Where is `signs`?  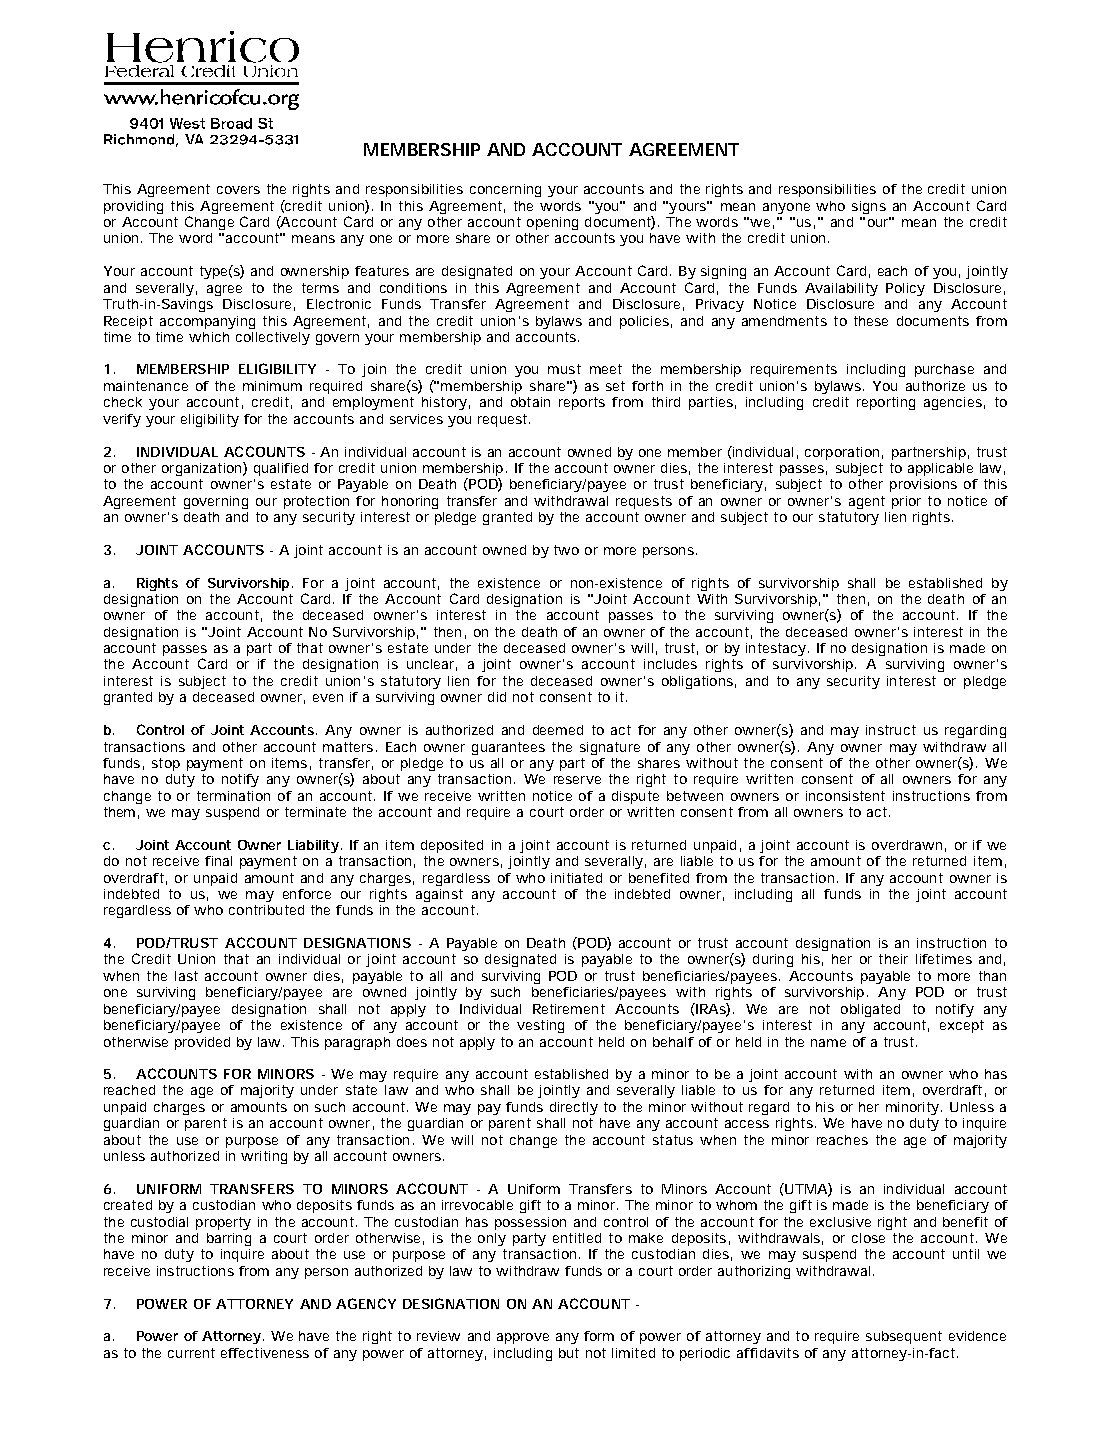
signs is located at coordinates (869, 207).
